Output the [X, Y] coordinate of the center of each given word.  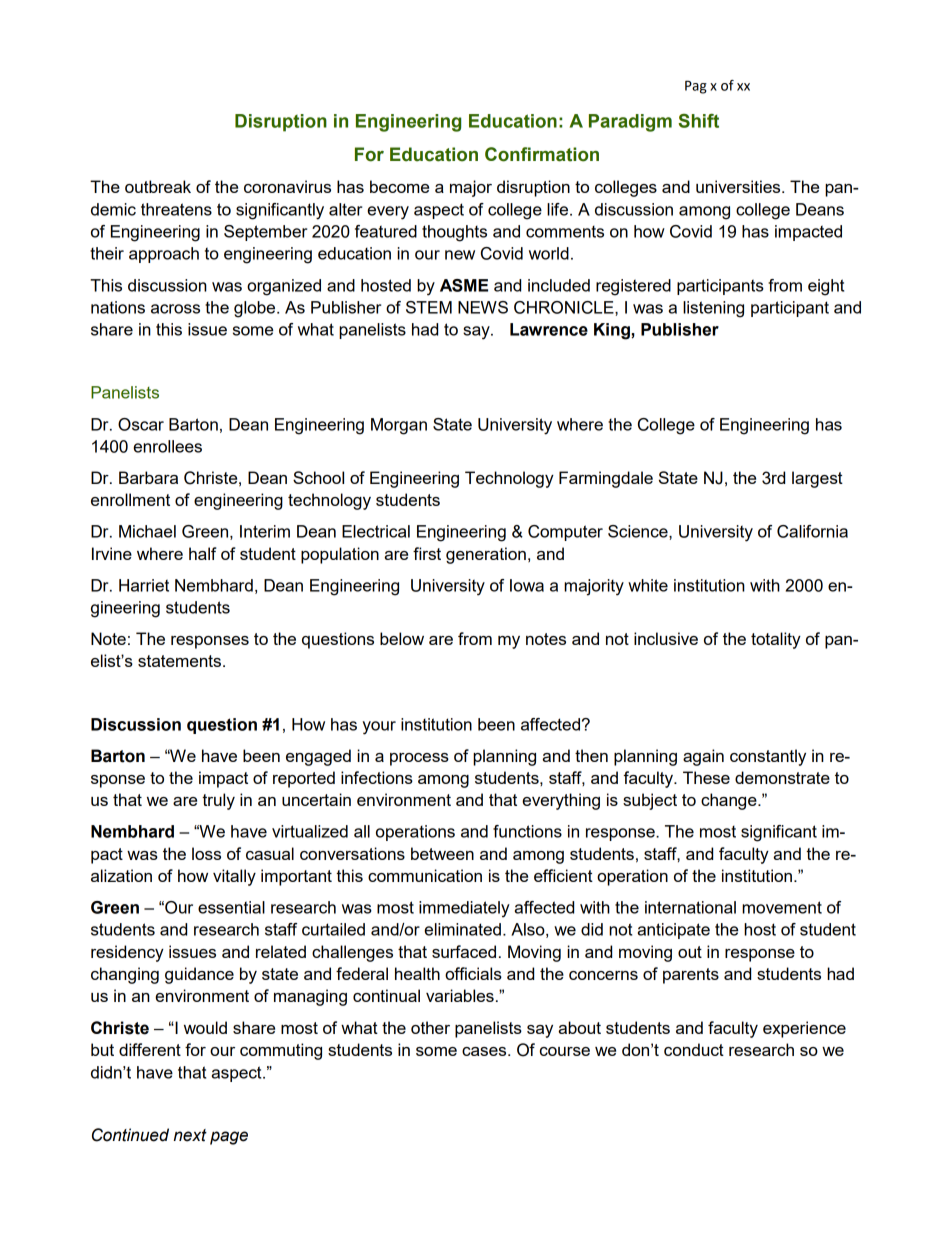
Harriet [144, 585]
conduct [694, 1049]
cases [485, 1051]
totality [776, 640]
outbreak [158, 186]
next [190, 1135]
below [402, 638]
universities [739, 186]
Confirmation [542, 154]
